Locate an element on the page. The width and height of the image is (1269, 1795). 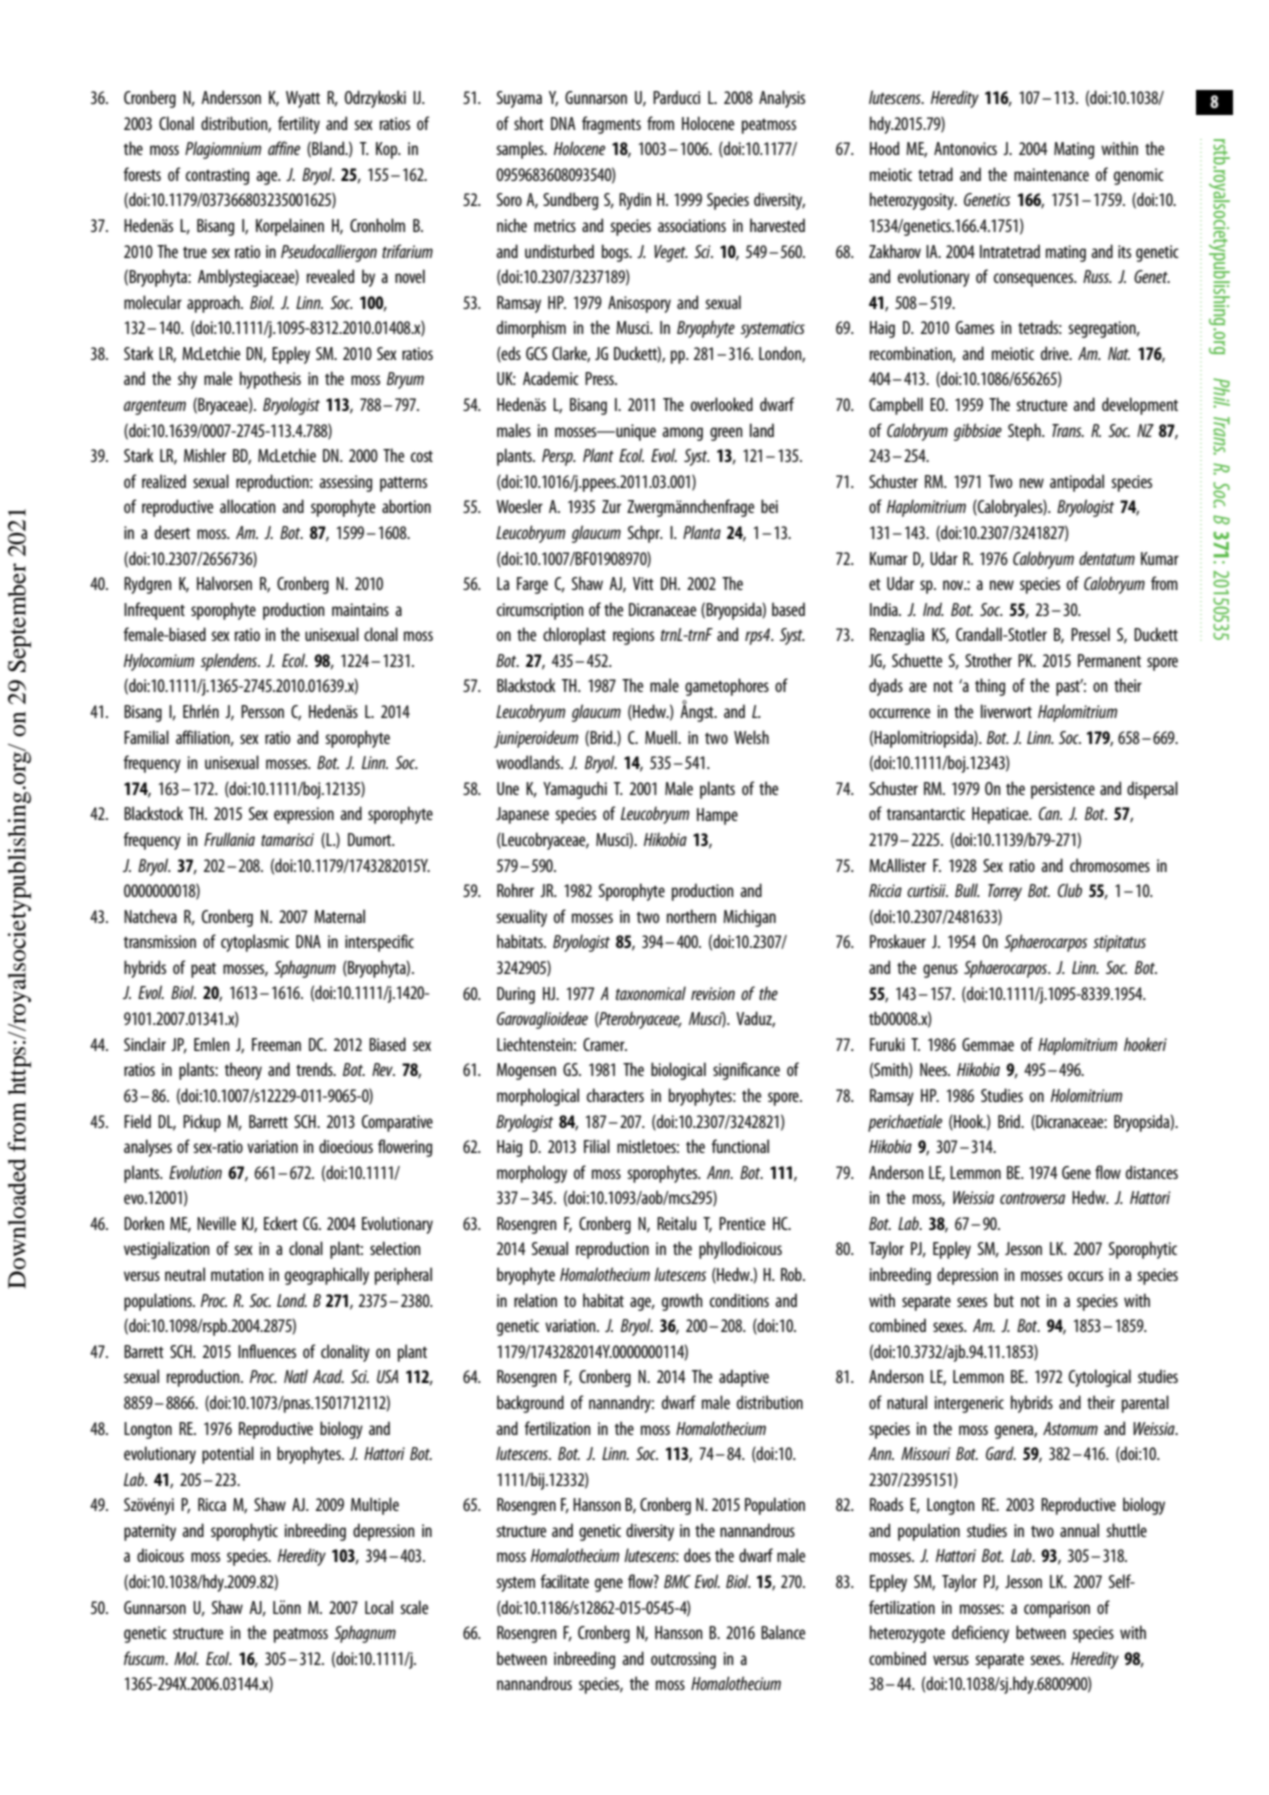
northern is located at coordinates (691, 916).
